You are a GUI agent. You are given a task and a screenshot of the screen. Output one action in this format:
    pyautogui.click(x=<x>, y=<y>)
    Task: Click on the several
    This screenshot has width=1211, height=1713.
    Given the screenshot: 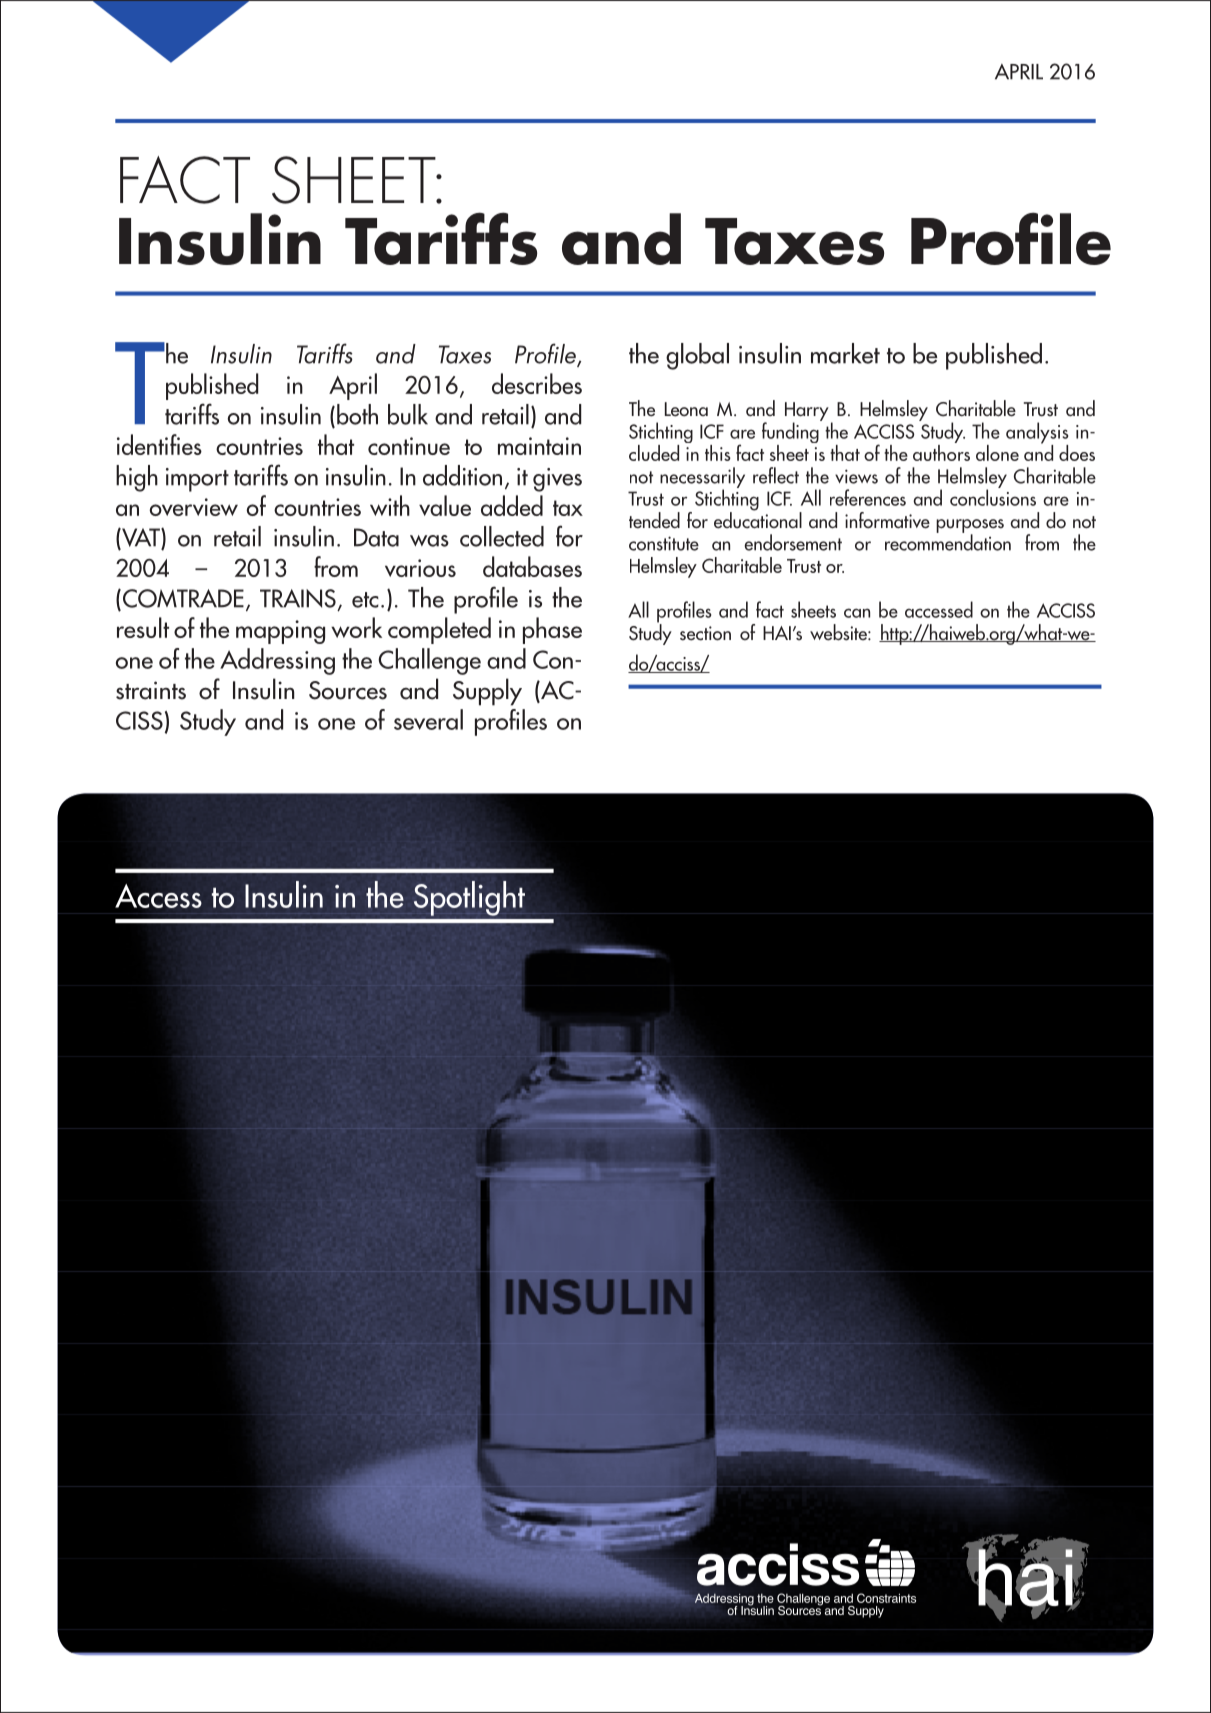 What is the action you would take?
    pyautogui.click(x=428, y=719)
